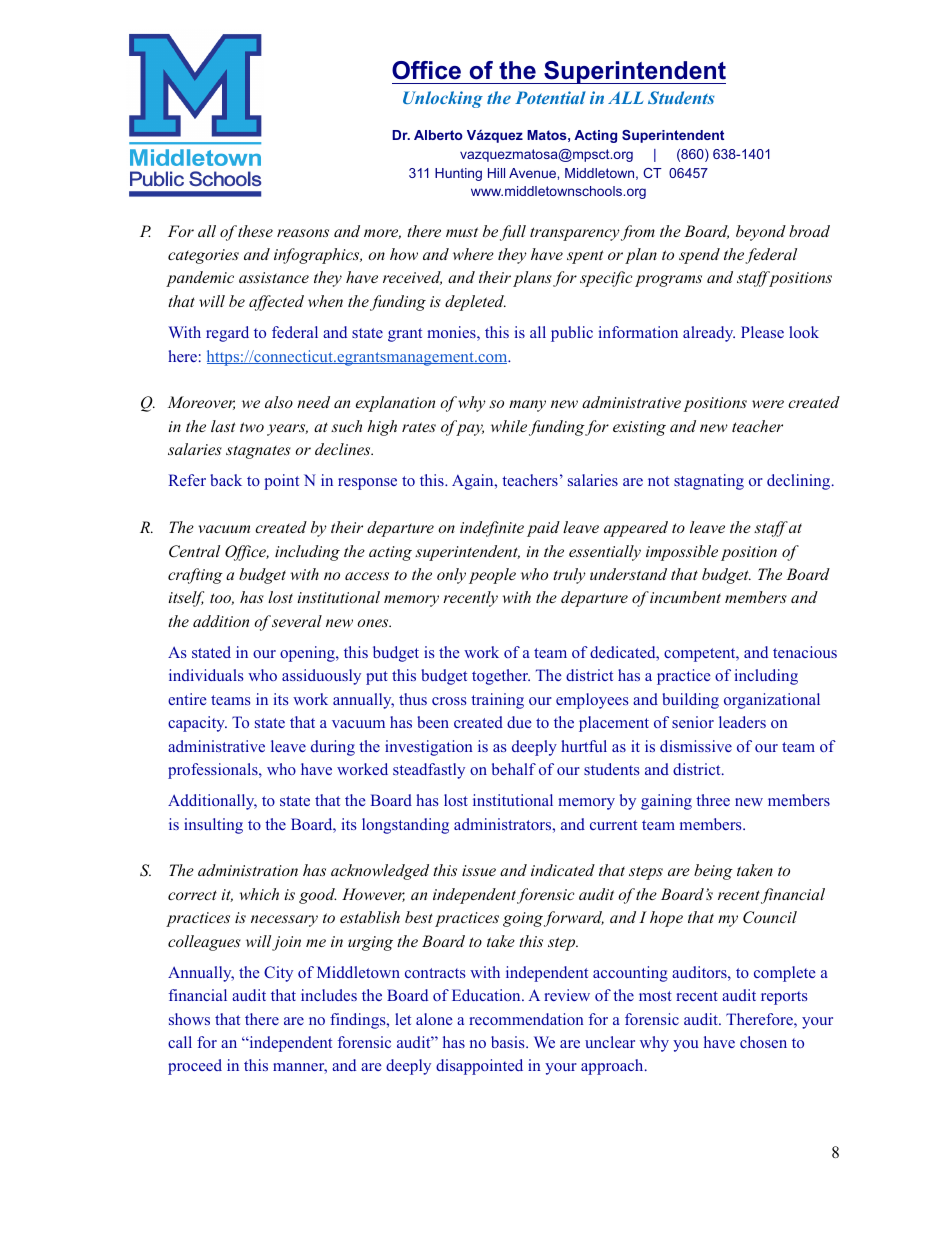 This document has width=952, height=1233. Describe the element at coordinates (761, 233) in the document. I see `beyond` at that location.
